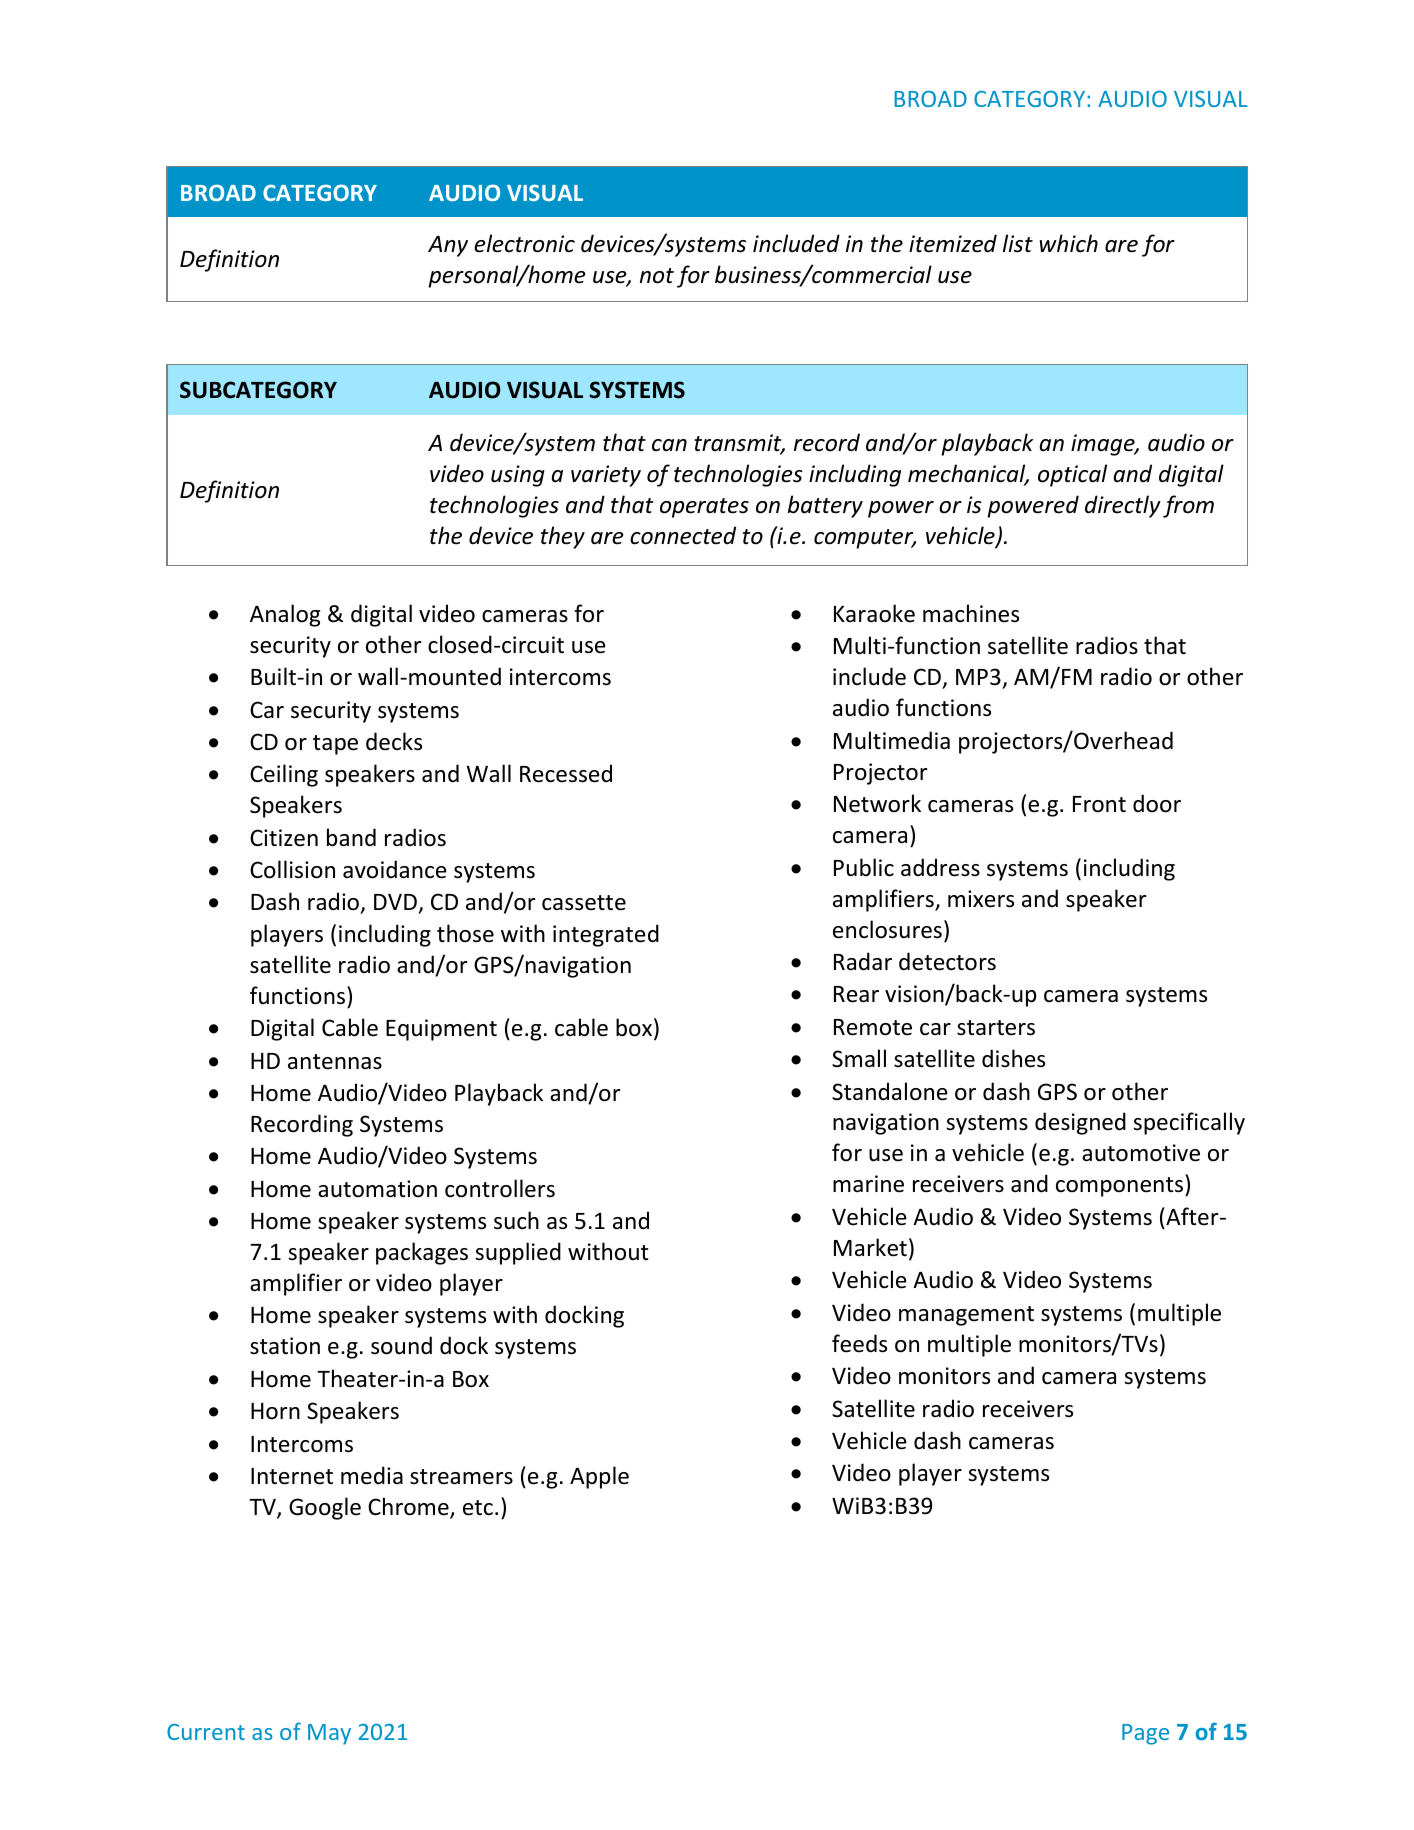 The height and width of the screenshot is (1830, 1414). I want to click on not, so click(657, 276).
